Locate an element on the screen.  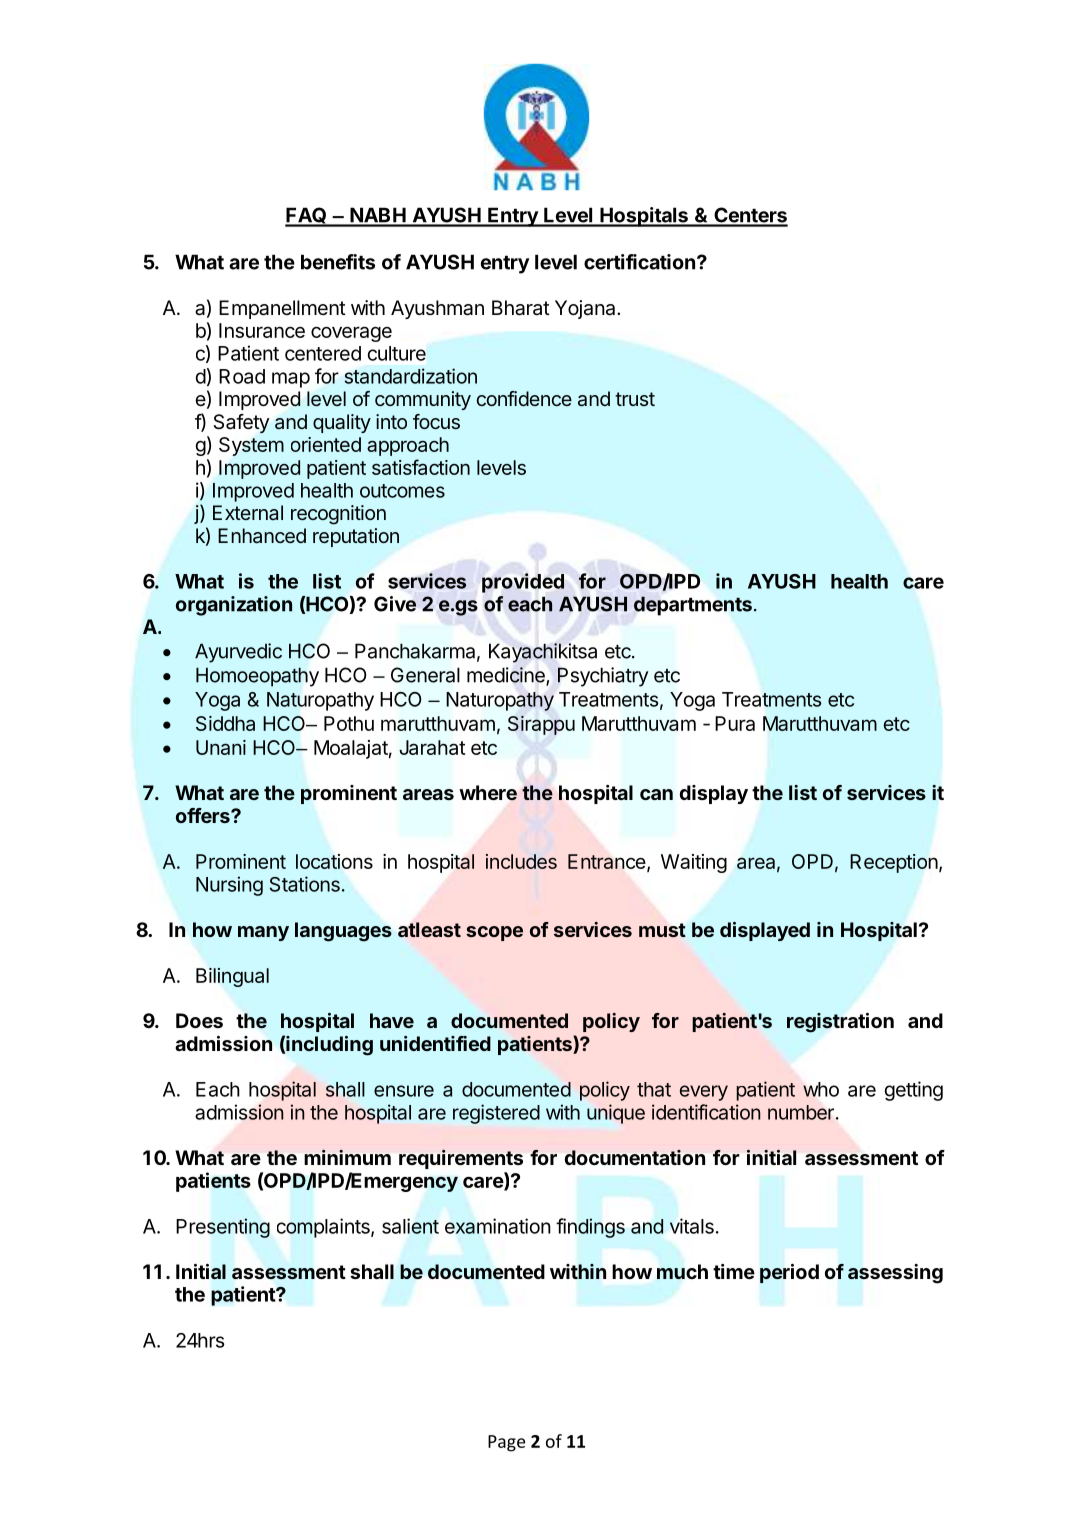
period is located at coordinates (789, 1273).
